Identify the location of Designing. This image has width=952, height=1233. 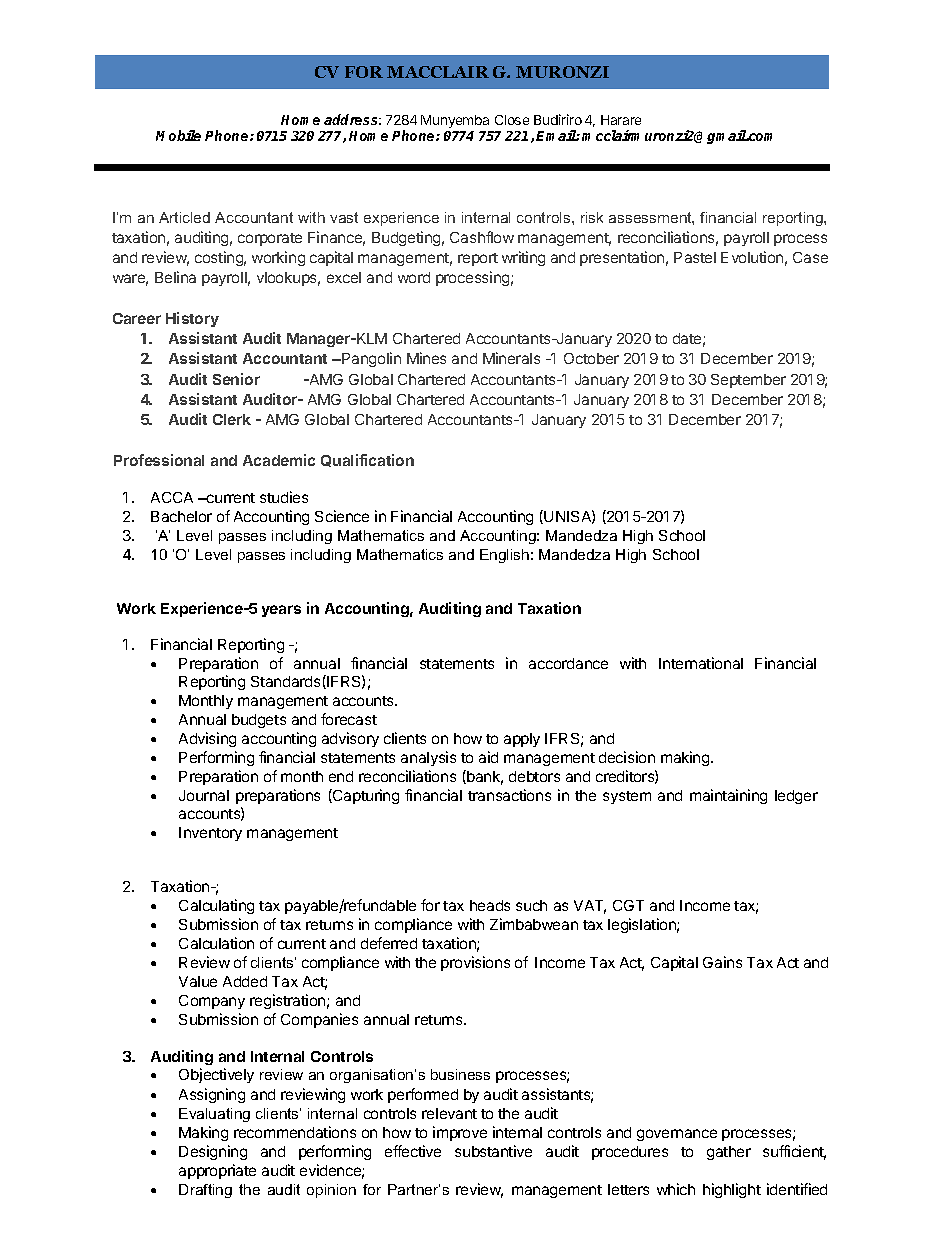
(213, 1152).
